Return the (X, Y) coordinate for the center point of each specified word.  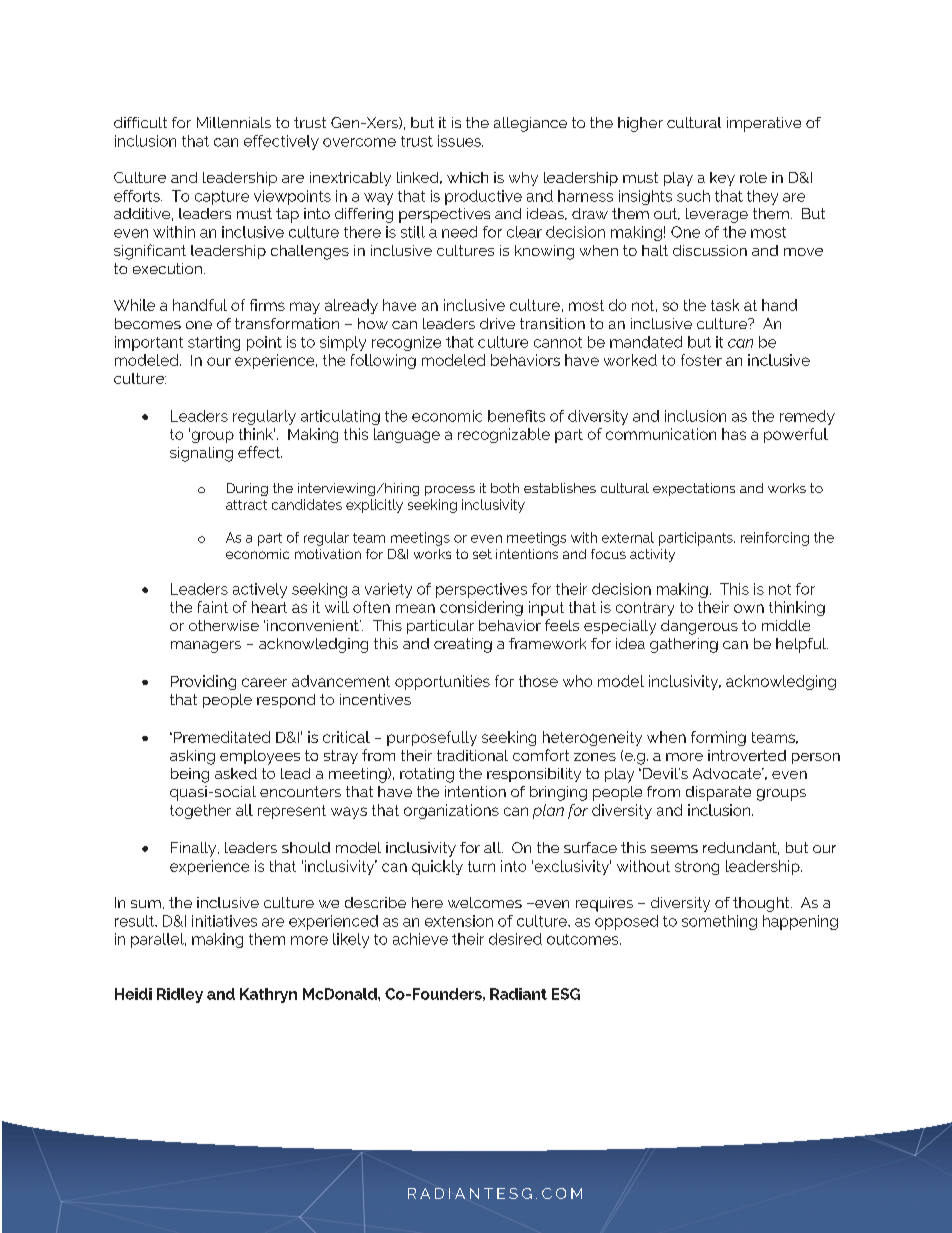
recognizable (504, 435)
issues (460, 141)
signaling (201, 454)
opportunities (442, 682)
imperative (764, 124)
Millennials (234, 122)
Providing (203, 682)
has (734, 434)
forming (718, 738)
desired (515, 939)
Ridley (180, 995)
